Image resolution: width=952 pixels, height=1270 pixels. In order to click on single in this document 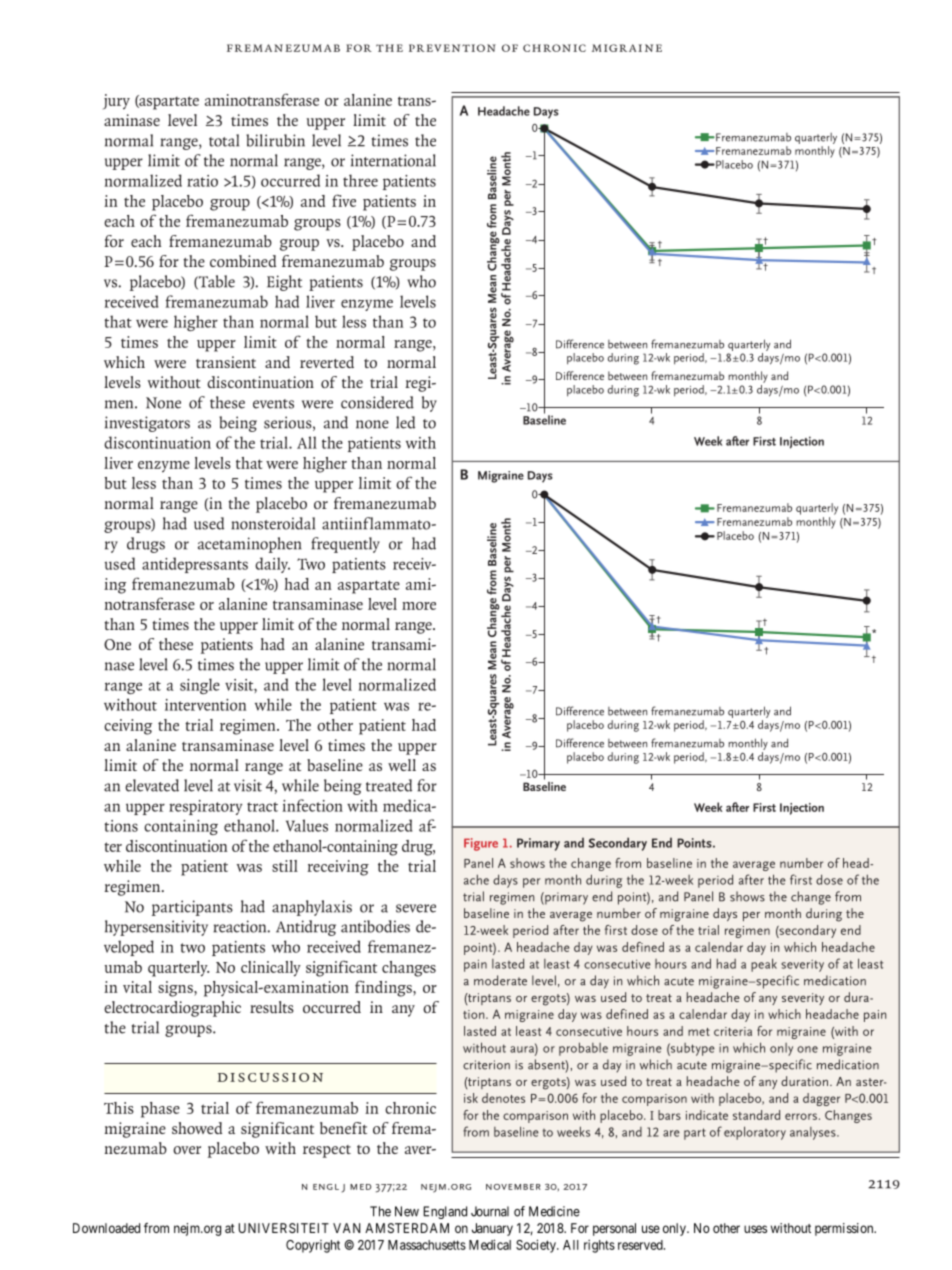, I will do `click(200, 686)`.
